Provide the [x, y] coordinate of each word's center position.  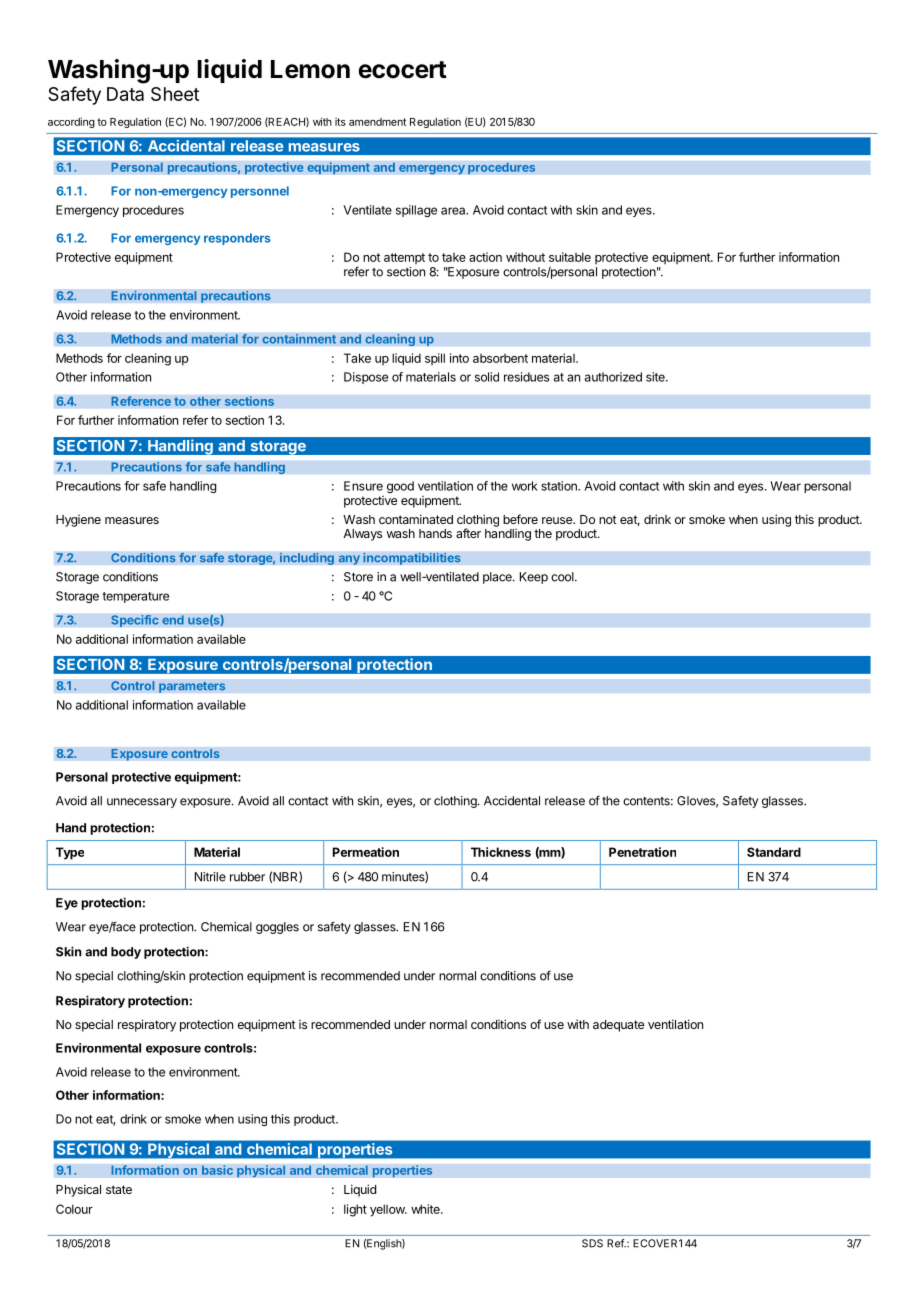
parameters [192, 687]
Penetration [642, 852]
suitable [570, 257]
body [126, 953]
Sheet [175, 94]
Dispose [366, 378]
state [119, 1189]
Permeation [366, 852]
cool [563, 577]
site [656, 377]
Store [358, 577]
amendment [377, 122]
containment [299, 339]
